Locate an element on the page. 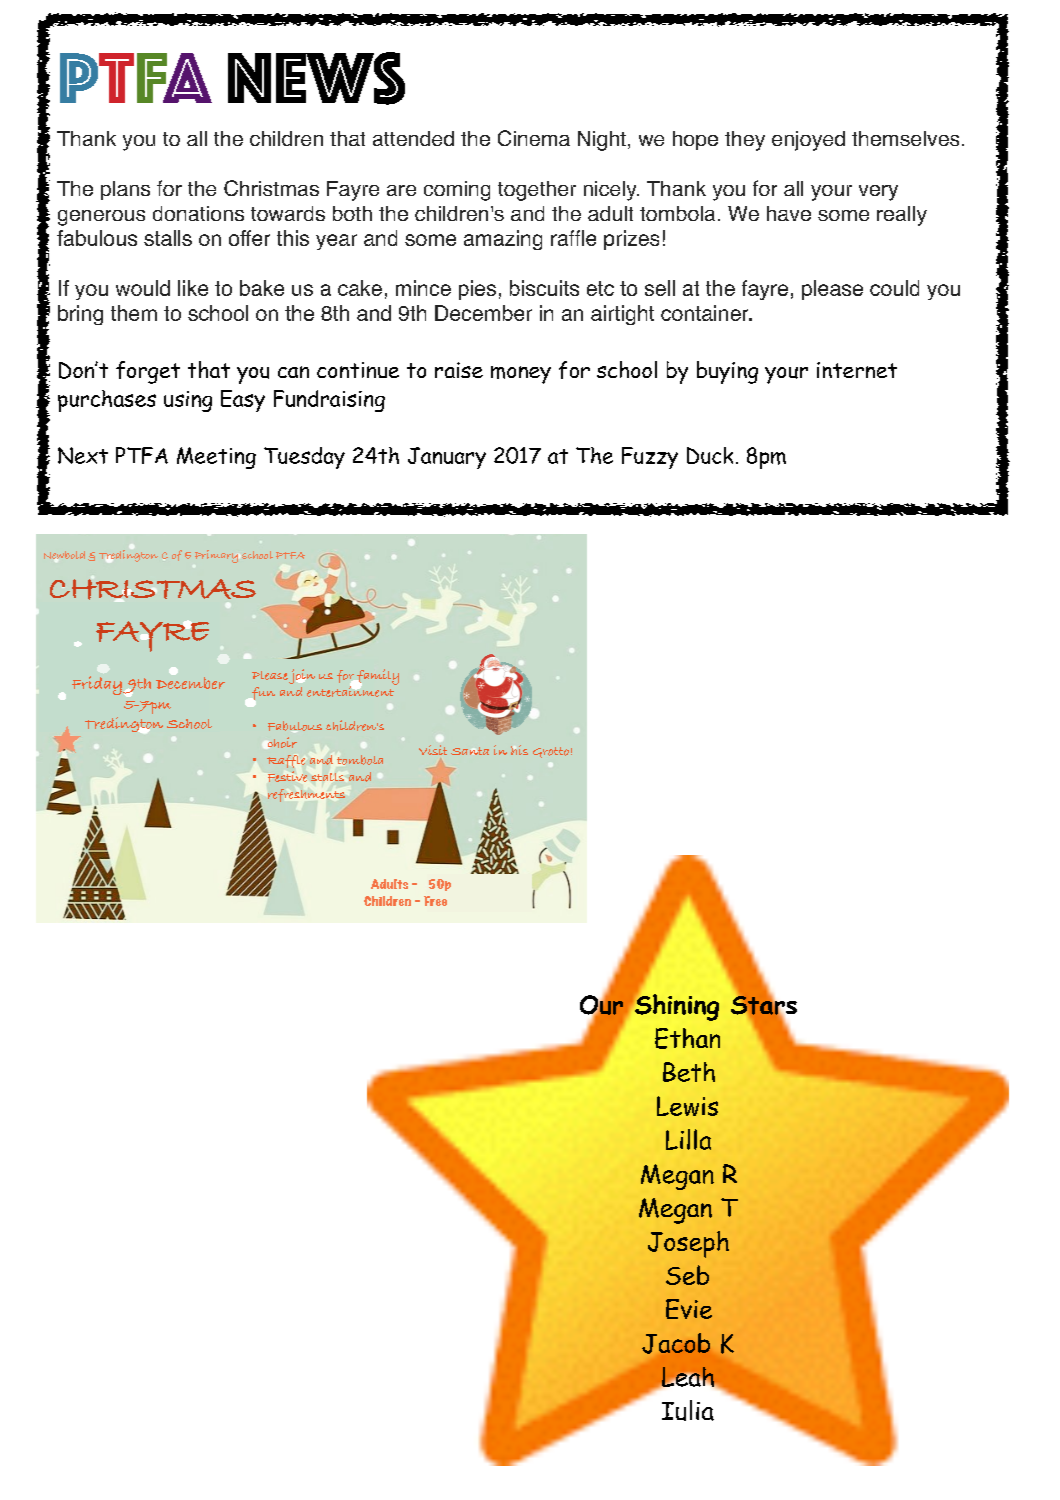 The width and height of the image is (1060, 1500). Friday is located at coordinates (98, 685).
